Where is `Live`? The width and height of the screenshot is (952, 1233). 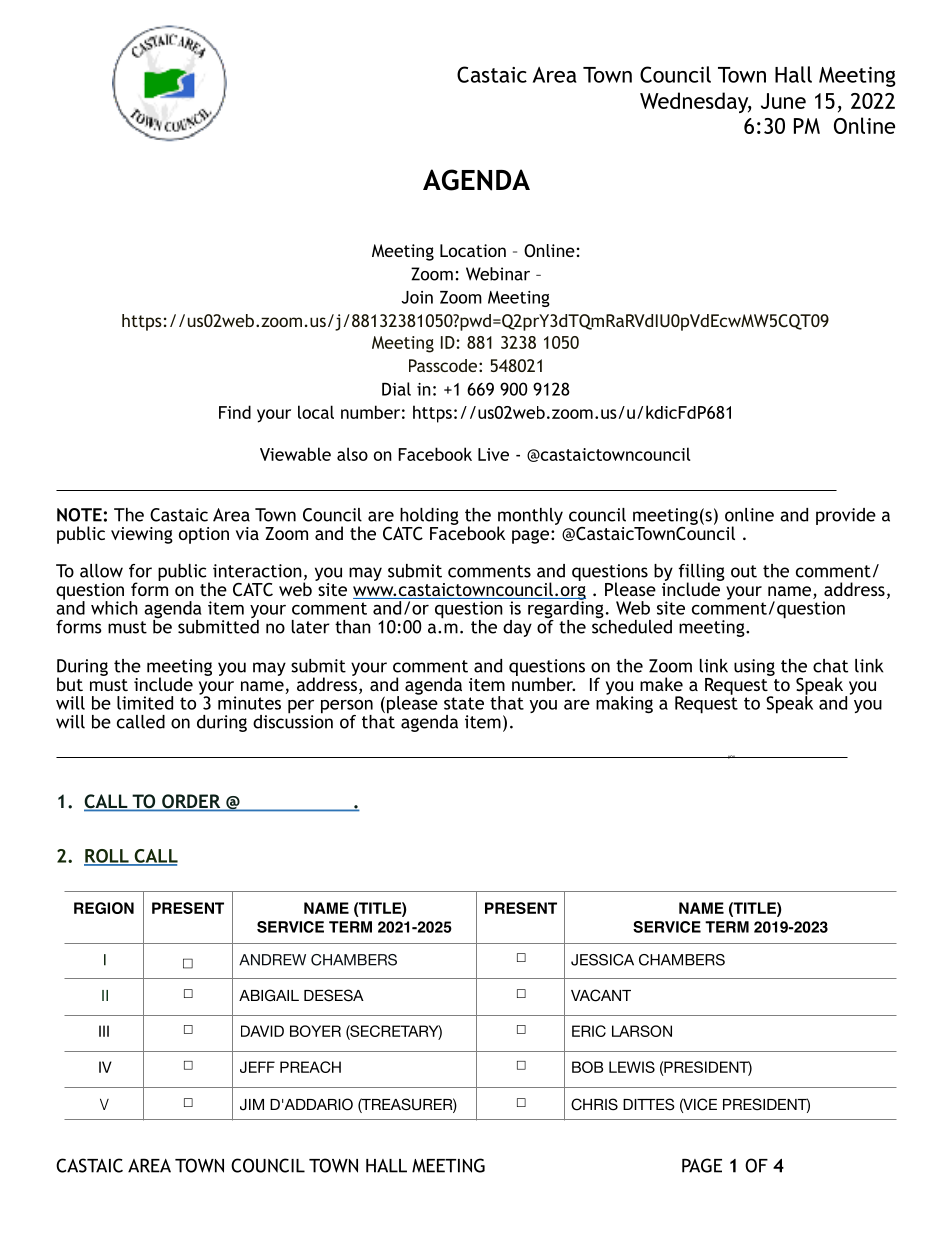 Live is located at coordinates (493, 454).
